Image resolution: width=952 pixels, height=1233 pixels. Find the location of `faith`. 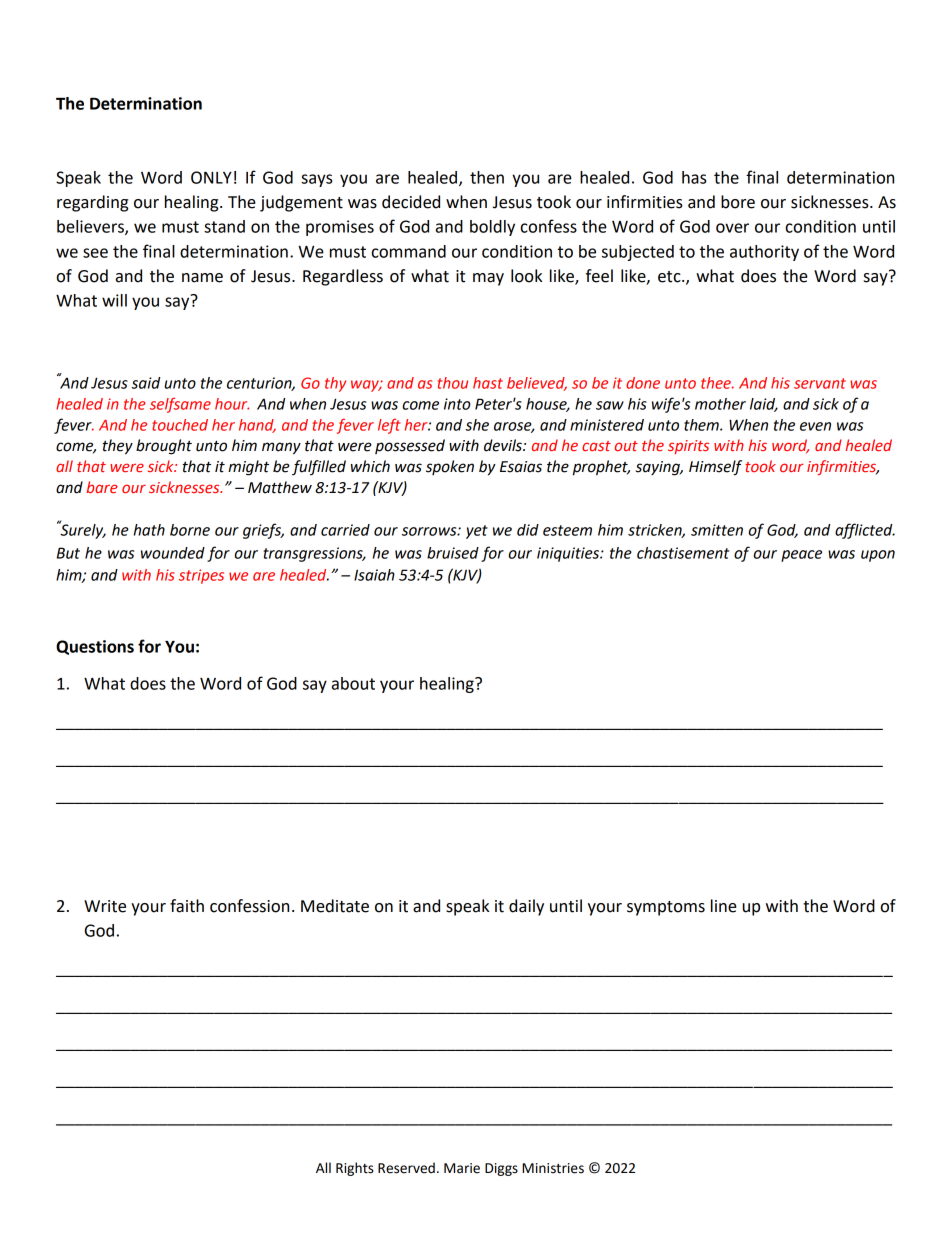

faith is located at coordinates (187, 906).
